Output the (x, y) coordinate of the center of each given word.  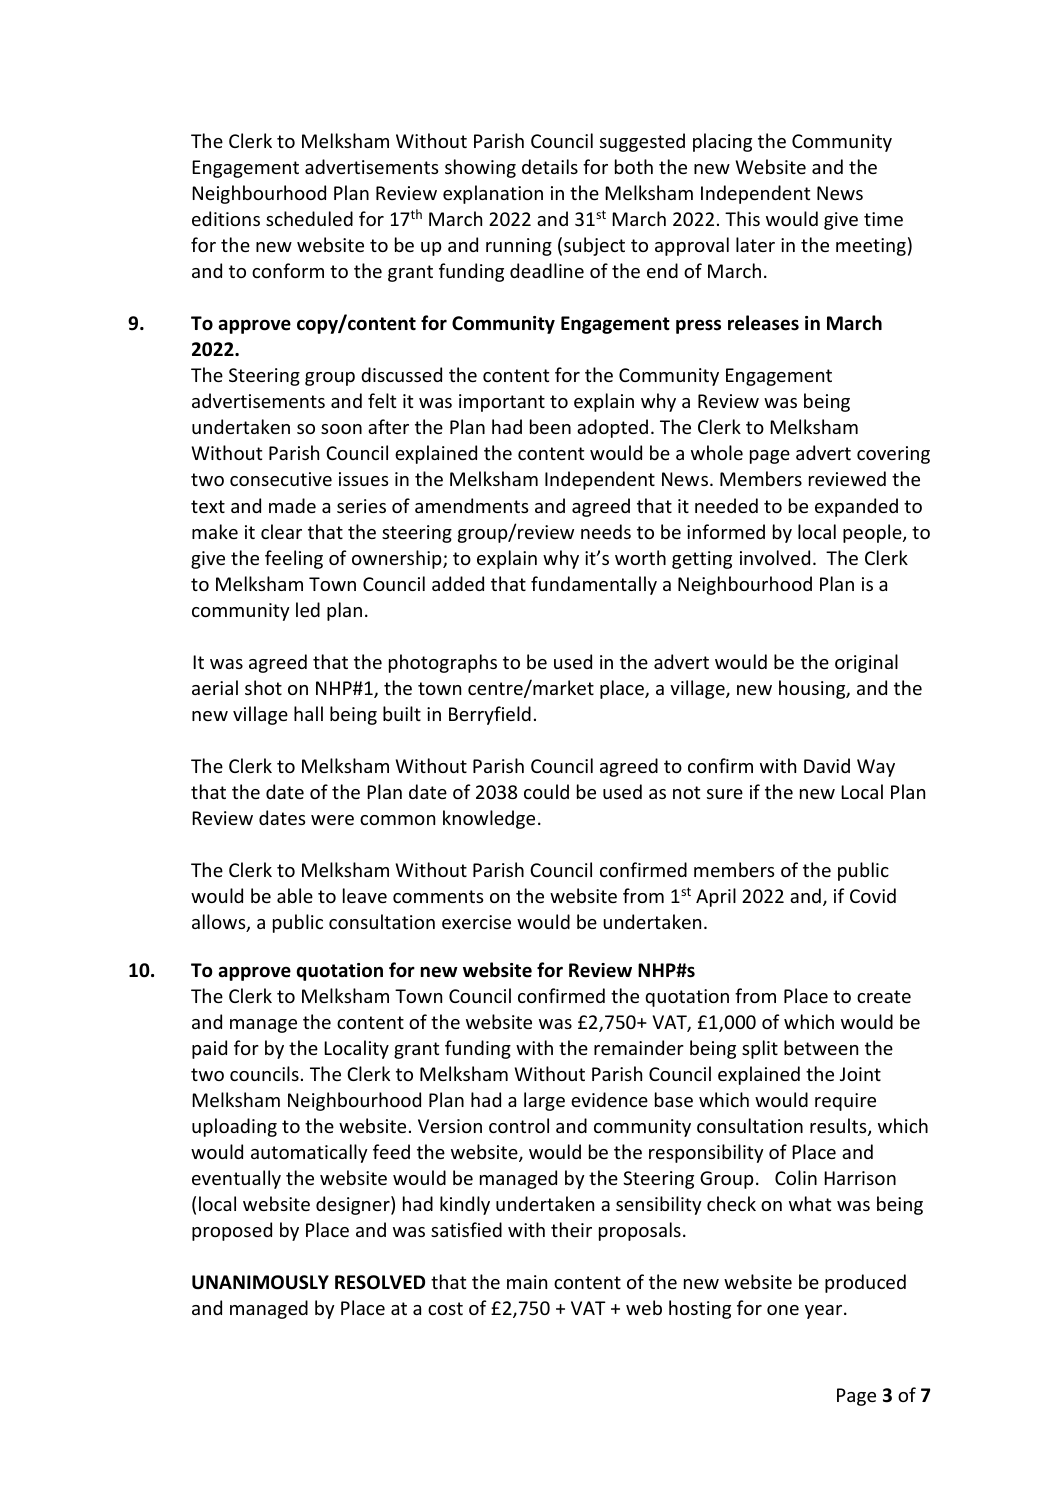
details (550, 166)
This (742, 218)
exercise (476, 922)
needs (606, 531)
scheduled (309, 218)
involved (775, 557)
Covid (873, 895)
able (295, 895)
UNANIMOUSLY (260, 1282)
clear (281, 531)
